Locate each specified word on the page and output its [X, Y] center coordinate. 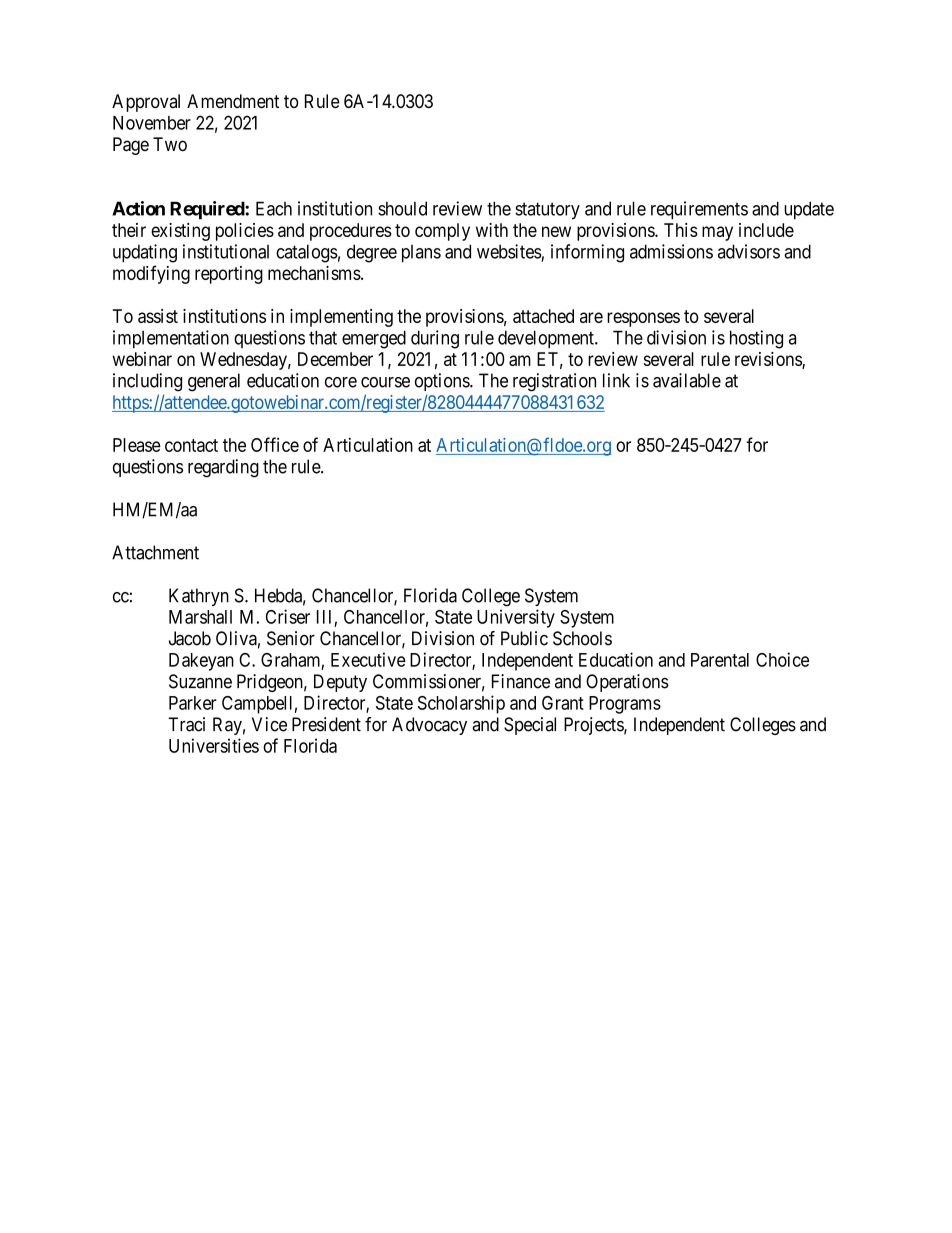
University [516, 618]
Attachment [155, 552]
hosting [756, 339]
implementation [171, 339]
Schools [582, 638]
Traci [186, 724]
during [435, 339]
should [402, 208]
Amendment [233, 101]
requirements [699, 210]
